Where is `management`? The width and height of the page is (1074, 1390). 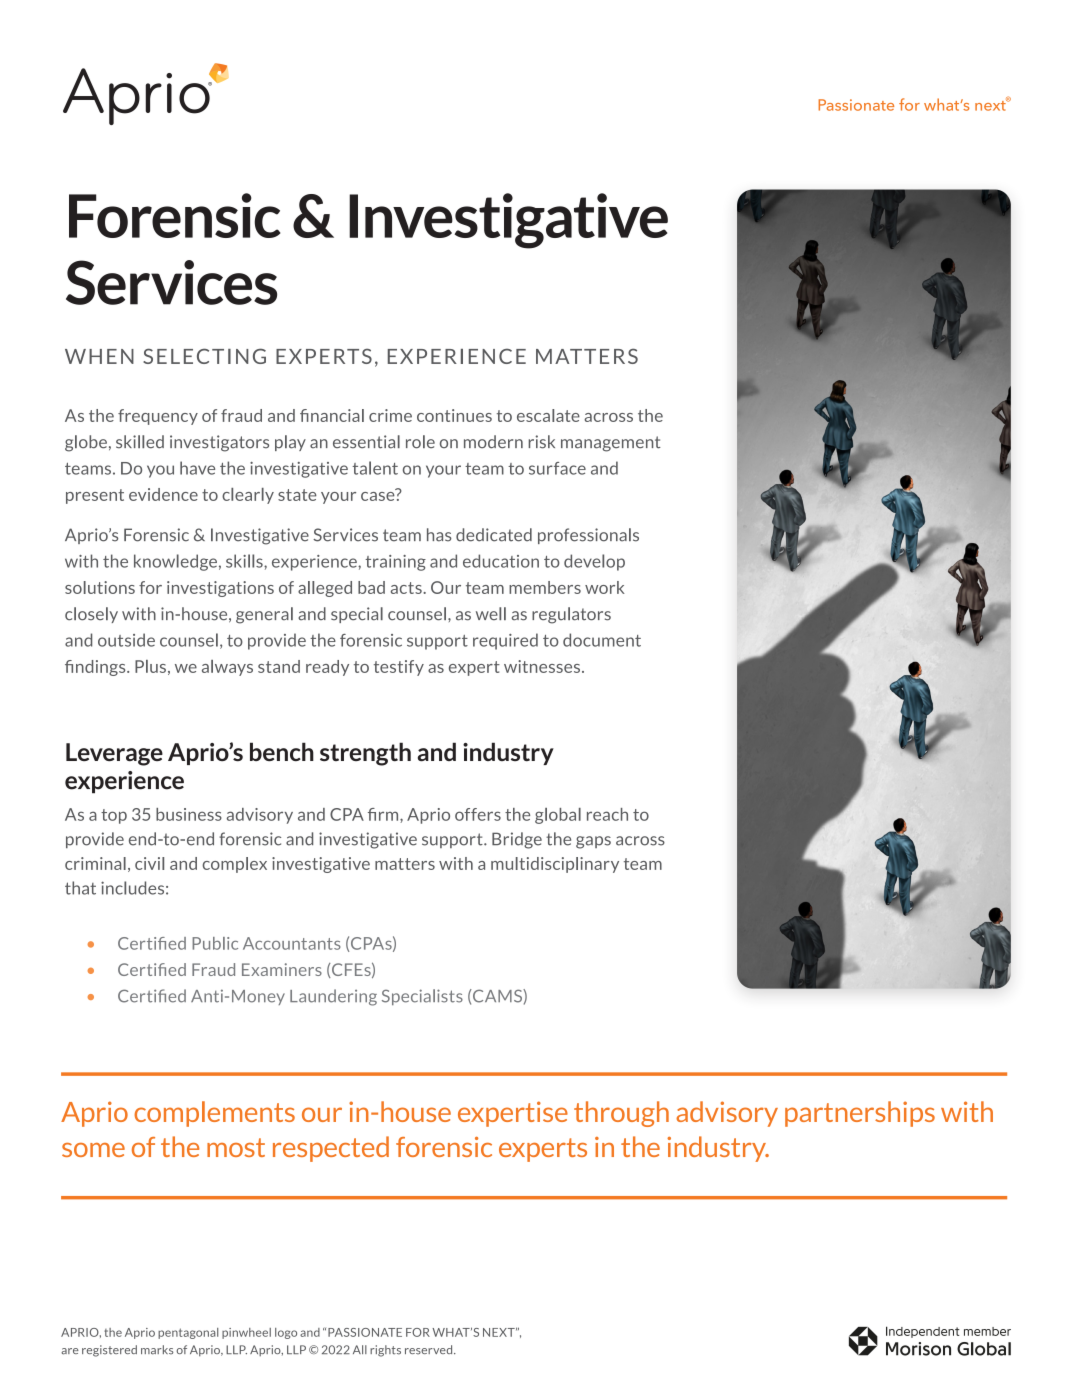 management is located at coordinates (611, 444).
